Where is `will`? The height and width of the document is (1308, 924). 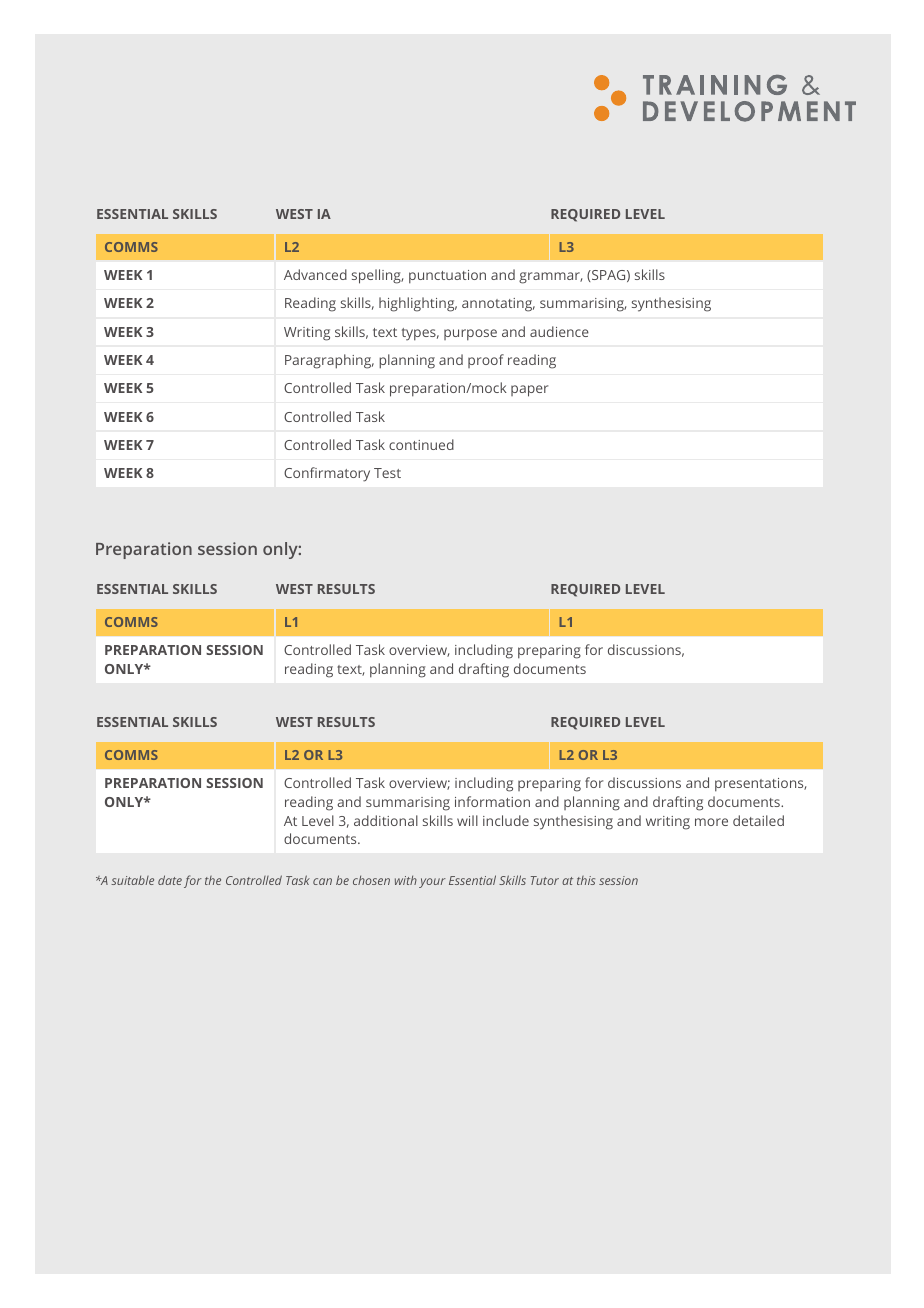
will is located at coordinates (467, 820).
